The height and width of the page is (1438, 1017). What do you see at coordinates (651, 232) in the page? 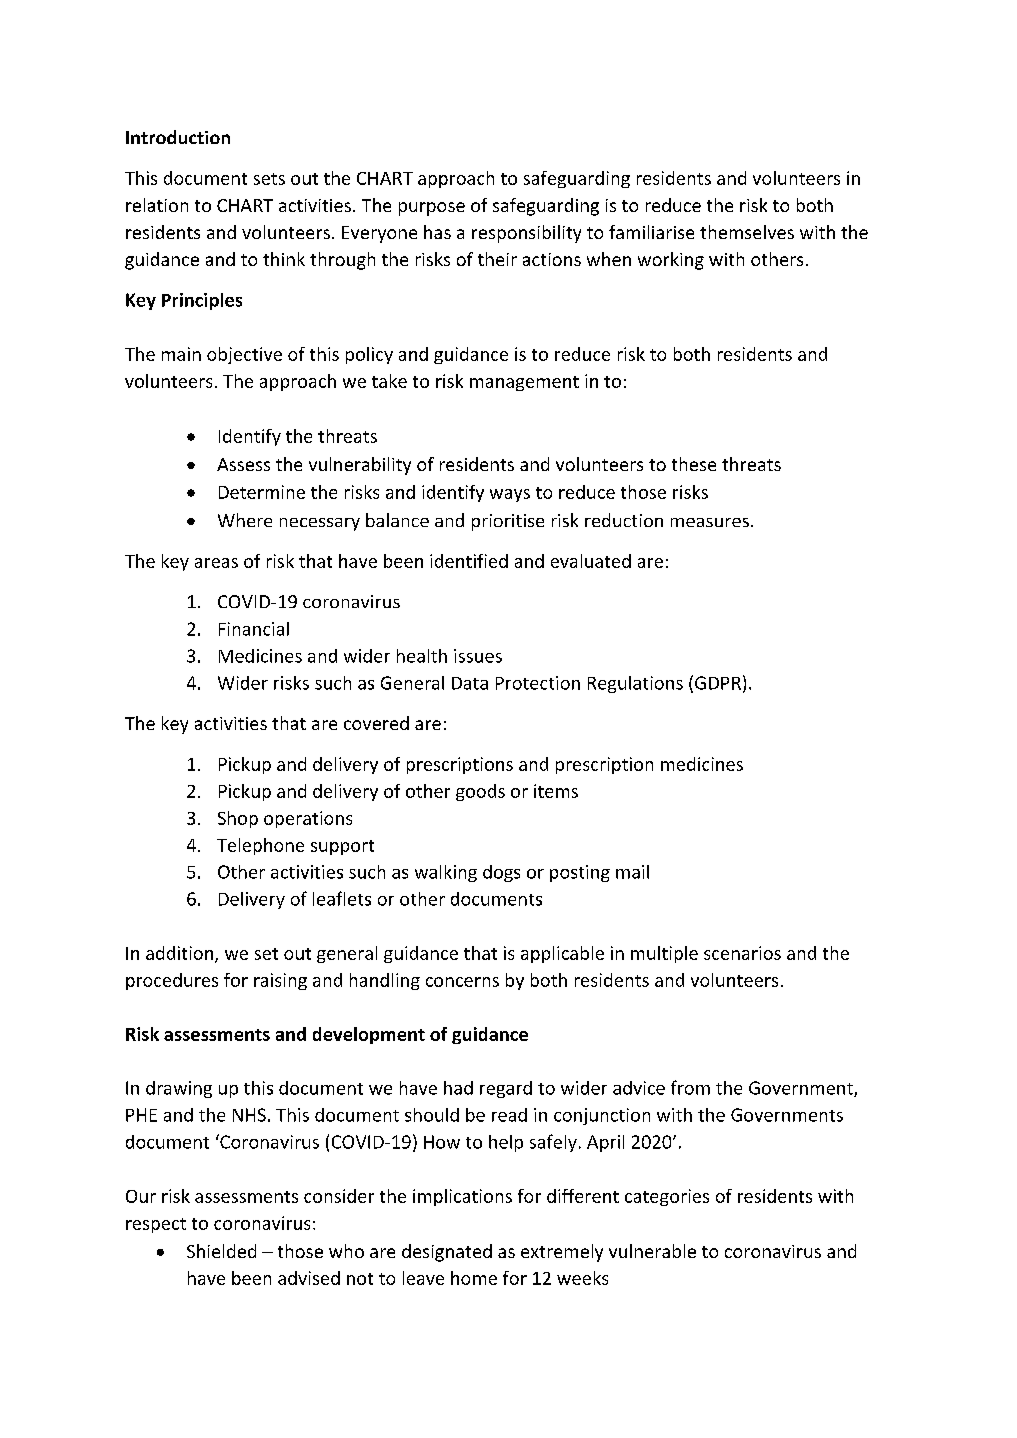
I see `familiarise` at bounding box center [651, 232].
